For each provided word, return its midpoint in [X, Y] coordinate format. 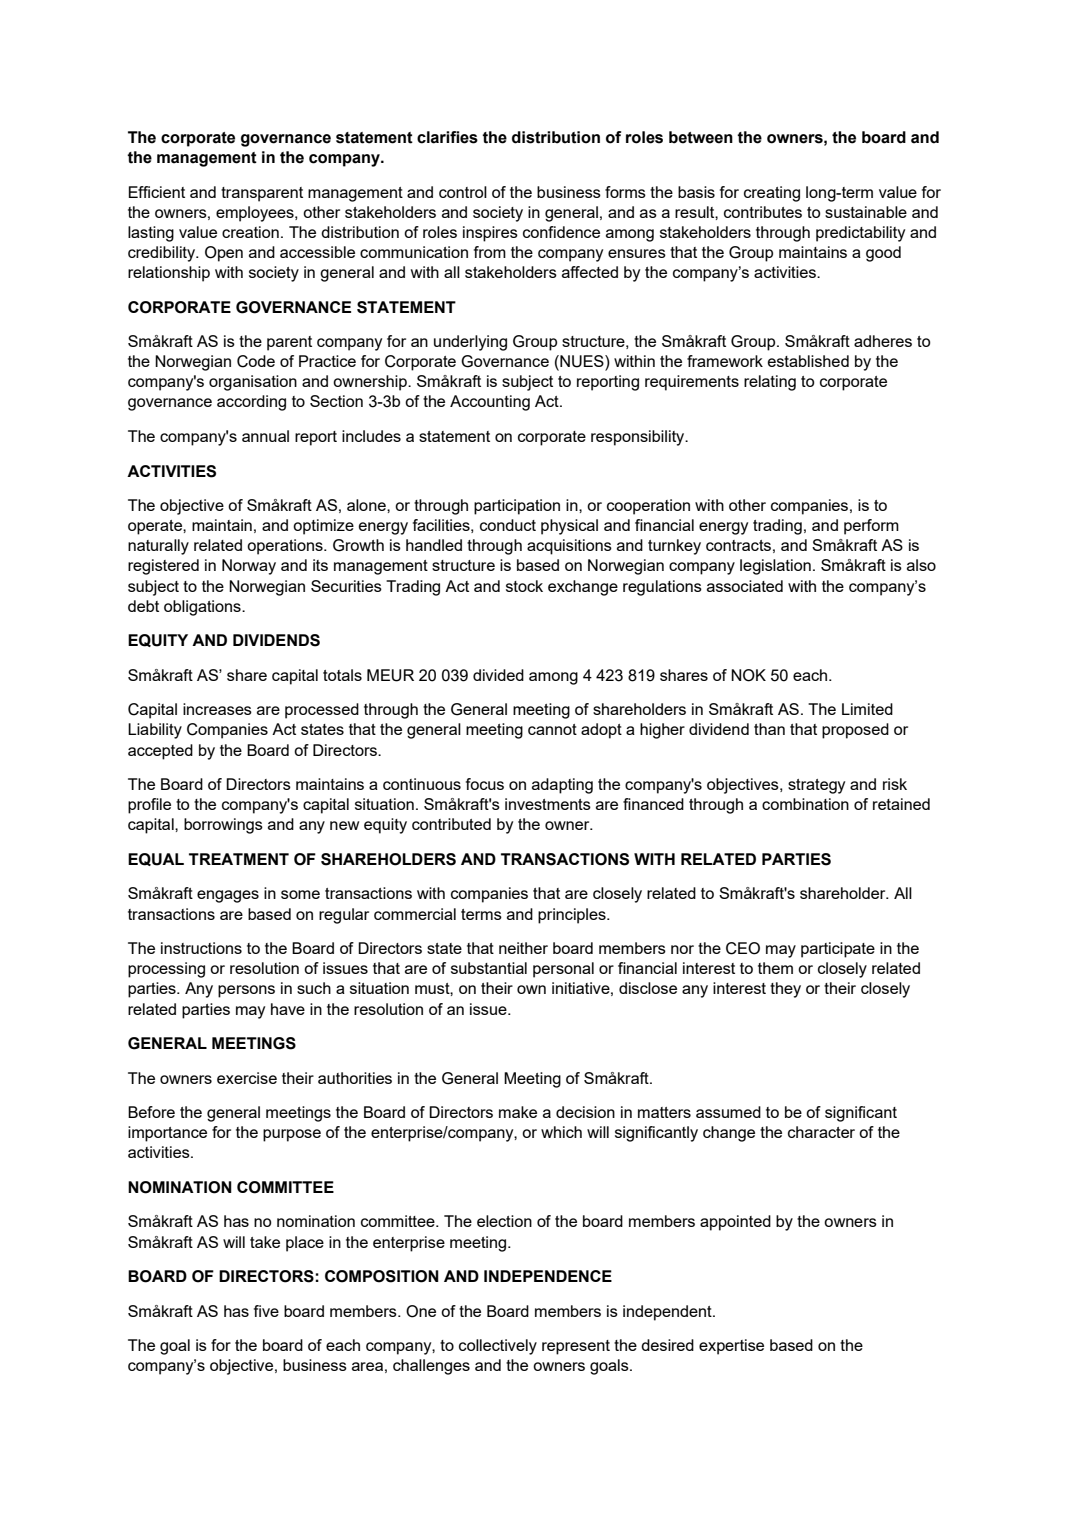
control [463, 192]
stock [524, 586]
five [266, 1311]
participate [838, 950]
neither [523, 948]
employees [256, 214]
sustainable [866, 212]
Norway [249, 567]
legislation [775, 567]
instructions [201, 948]
